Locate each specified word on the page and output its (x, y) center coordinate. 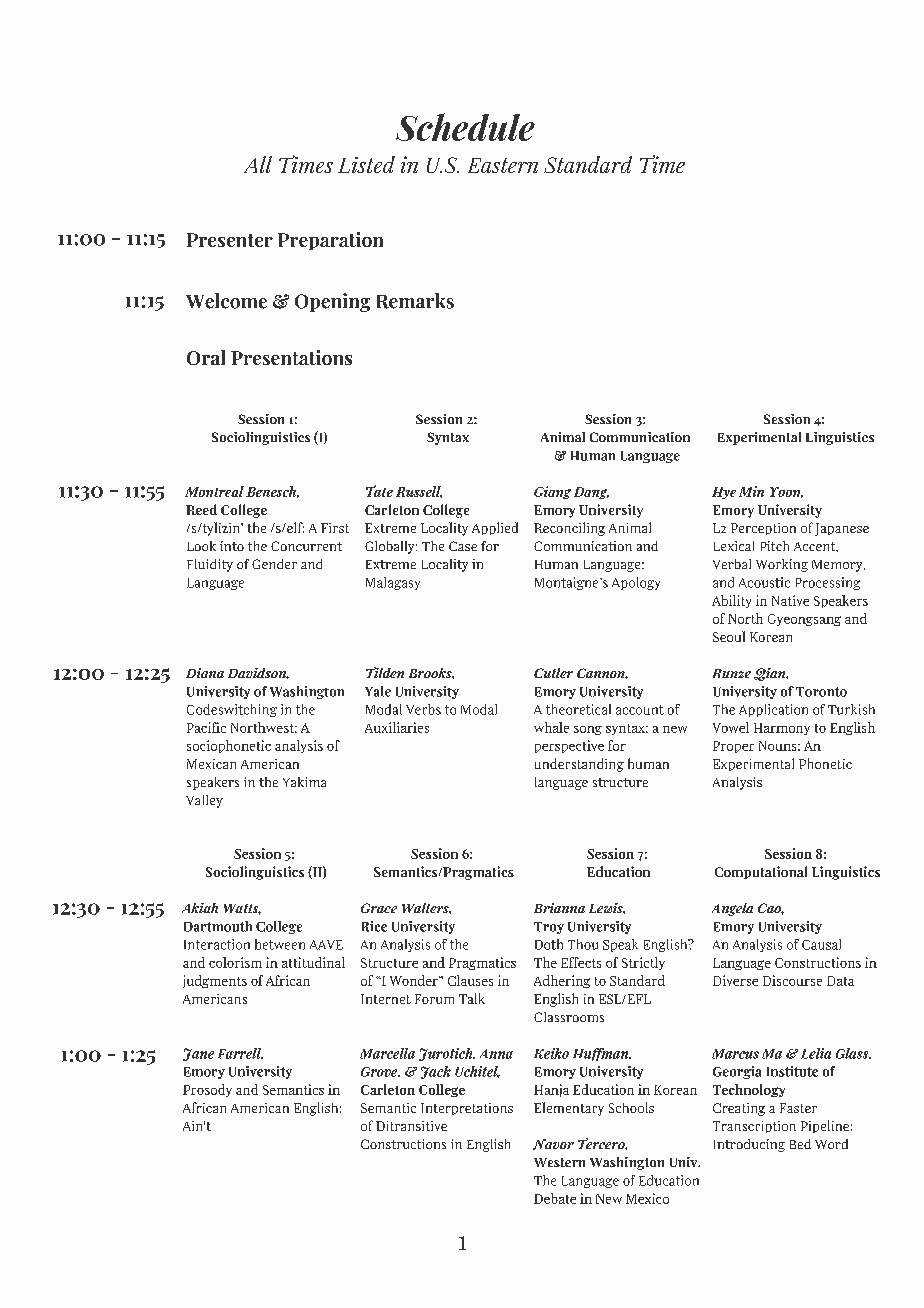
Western (559, 1162)
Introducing (749, 1145)
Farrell (240, 1053)
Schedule (465, 127)
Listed (366, 164)
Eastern (503, 165)
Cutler (553, 673)
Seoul (729, 636)
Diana (205, 673)
